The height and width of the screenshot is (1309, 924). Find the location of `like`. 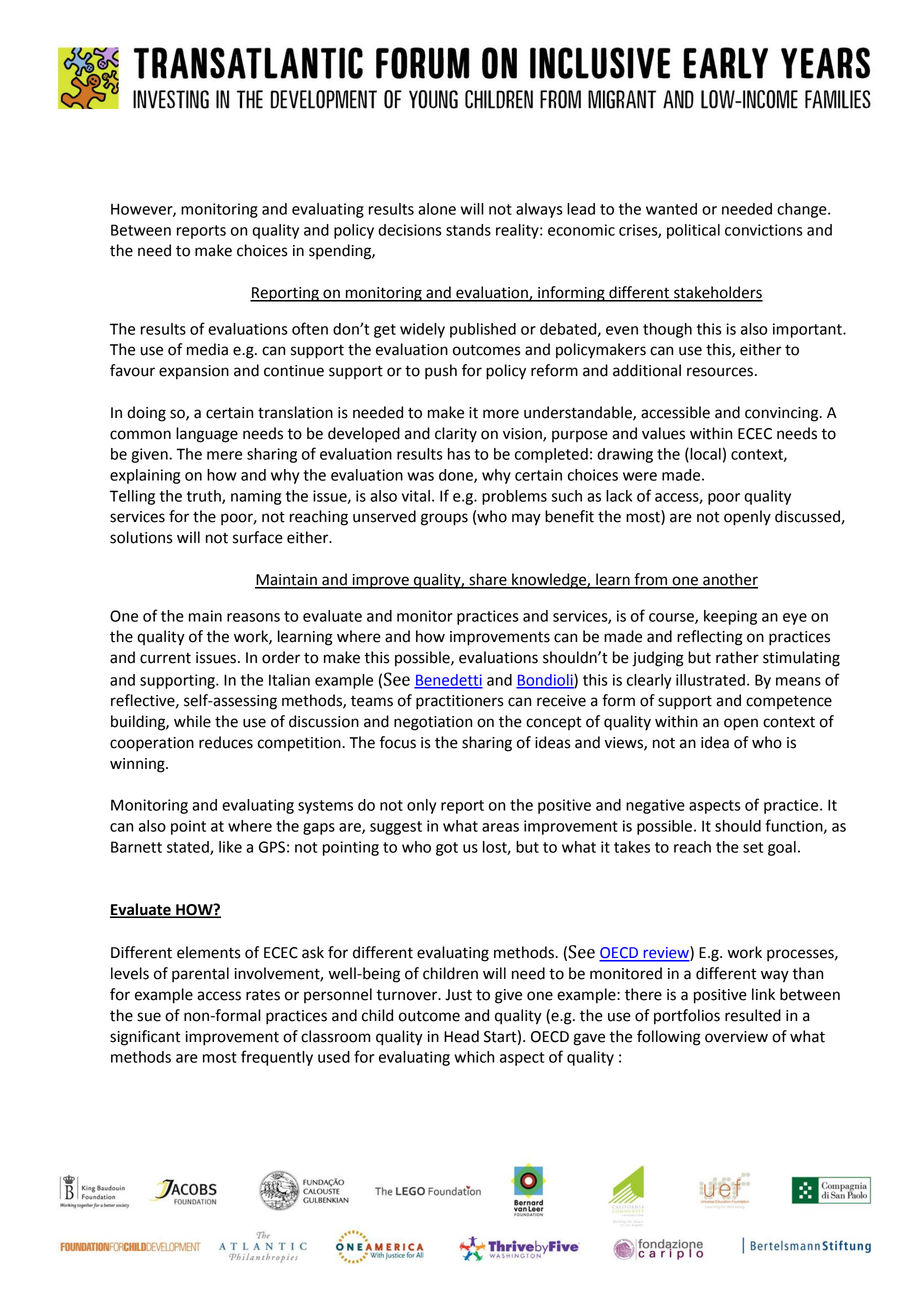

like is located at coordinates (230, 847).
